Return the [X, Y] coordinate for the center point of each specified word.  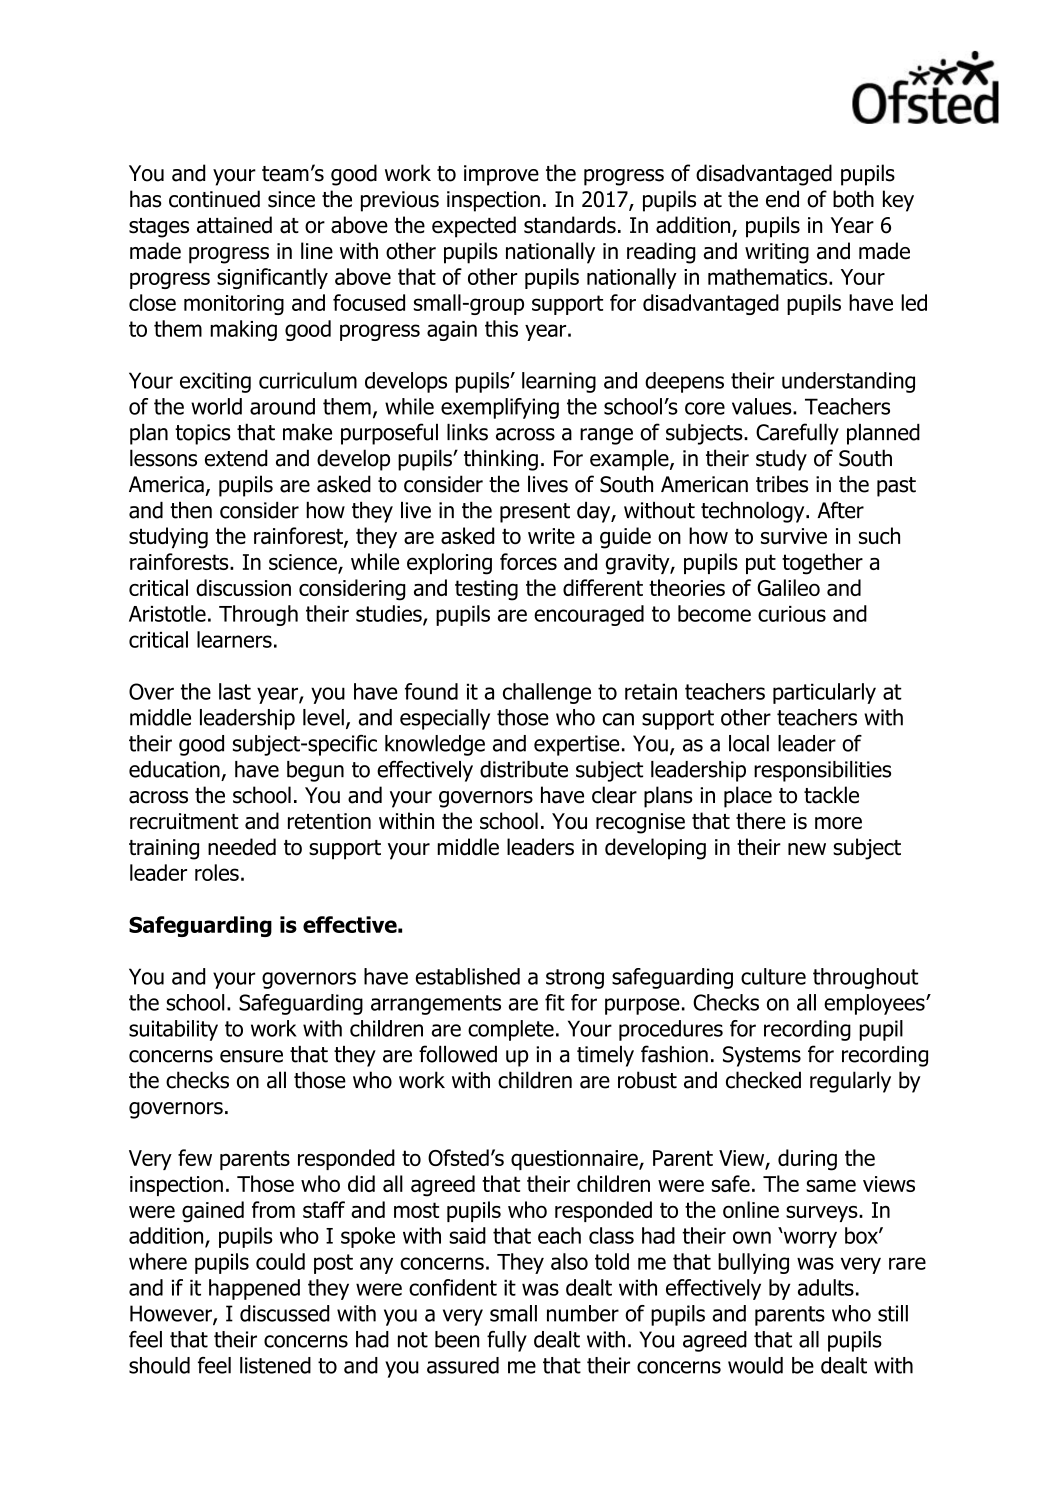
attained [234, 225]
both [853, 199]
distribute [524, 769]
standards [570, 225]
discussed [285, 1313]
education [174, 769]
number [583, 1313]
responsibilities [822, 771]
